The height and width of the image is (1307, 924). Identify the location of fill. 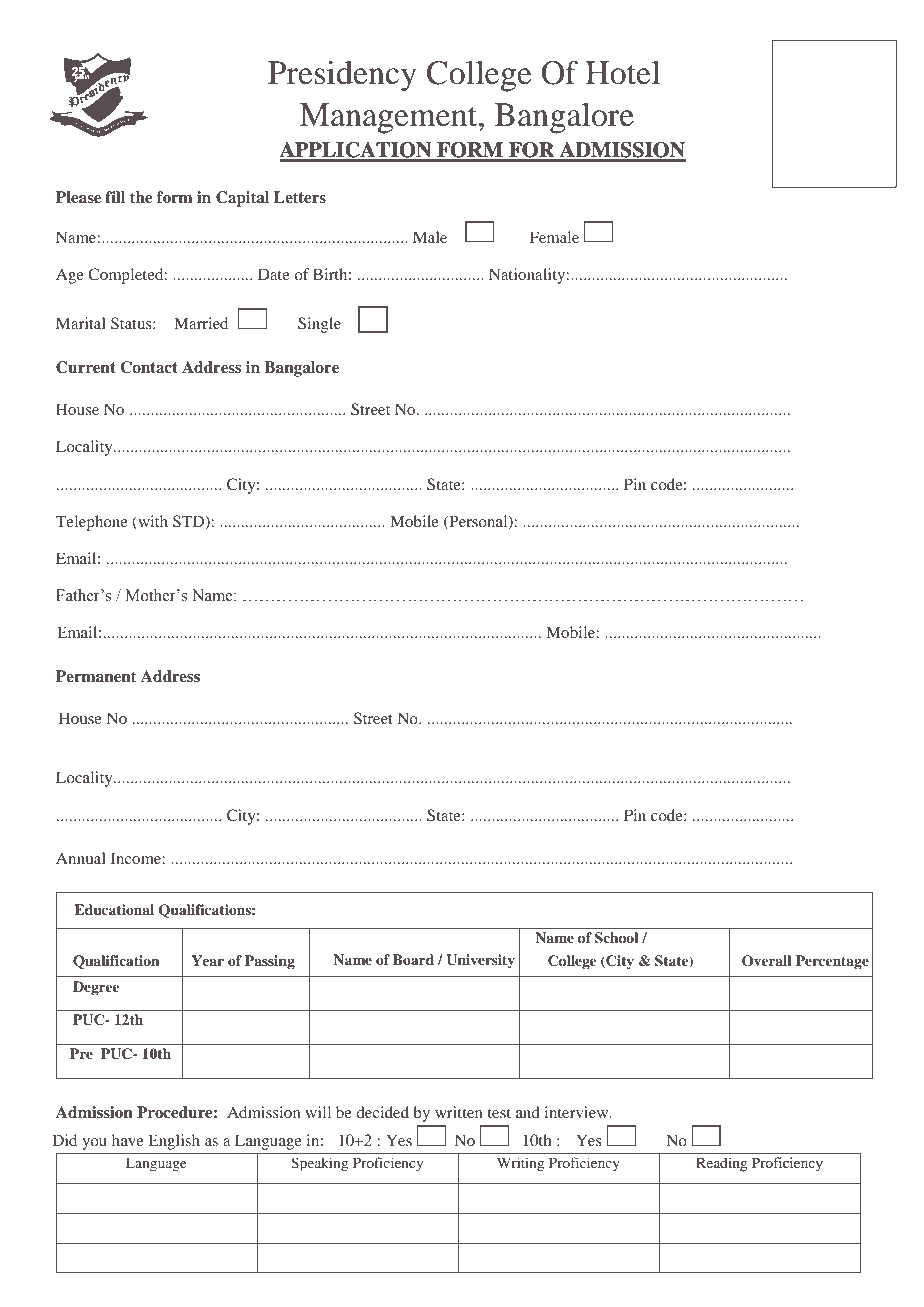
(115, 197).
